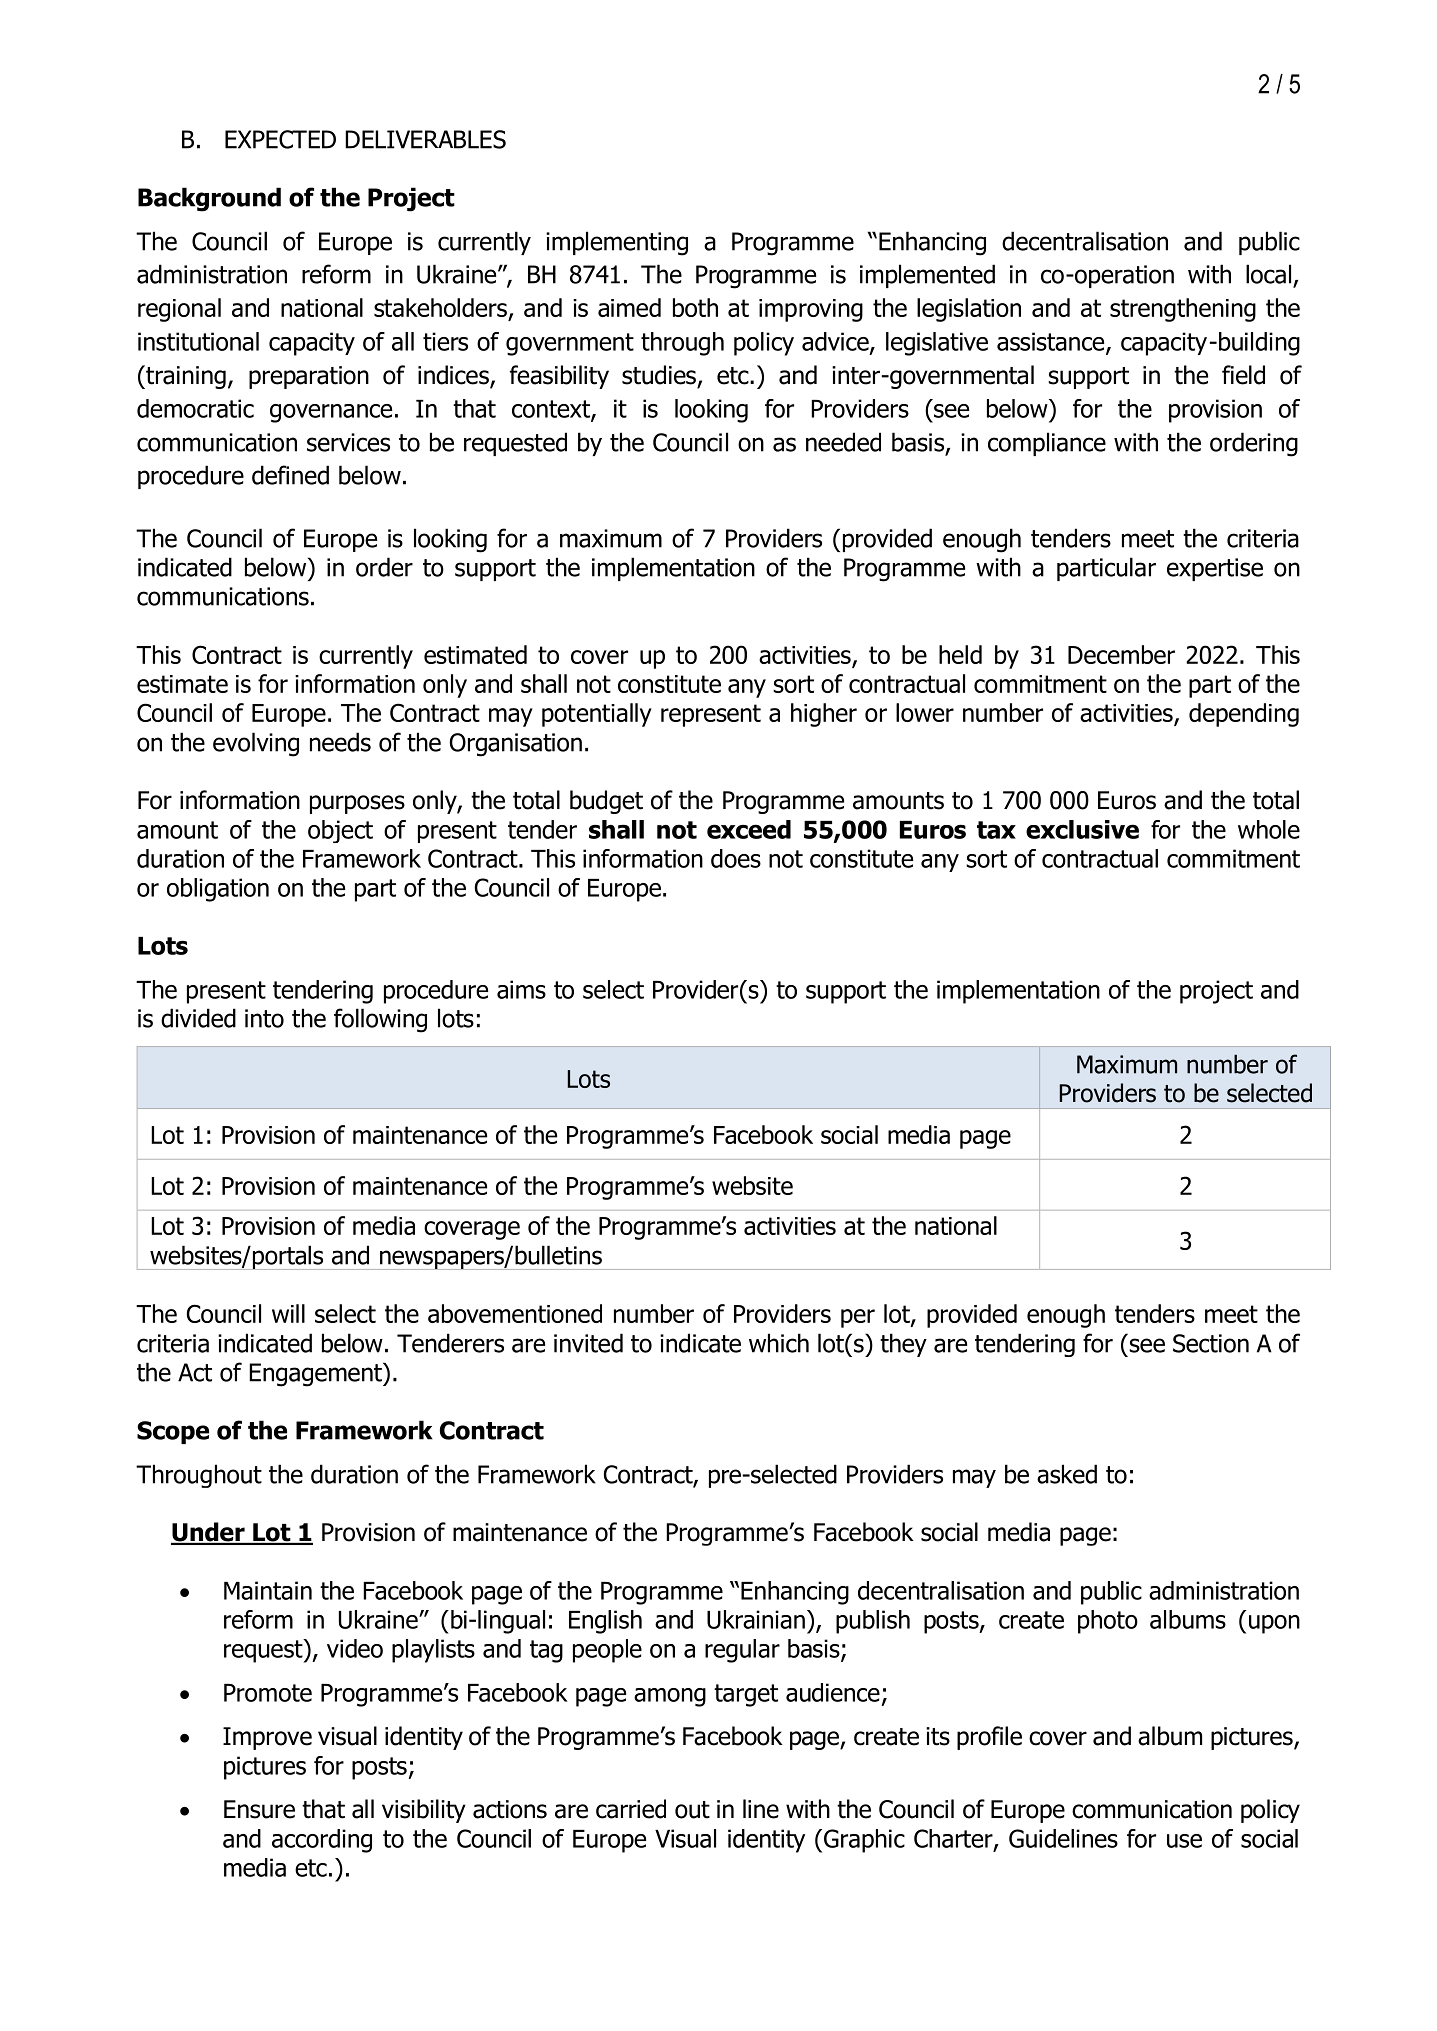  What do you see at coordinates (1121, 654) in the page?
I see `December` at bounding box center [1121, 654].
